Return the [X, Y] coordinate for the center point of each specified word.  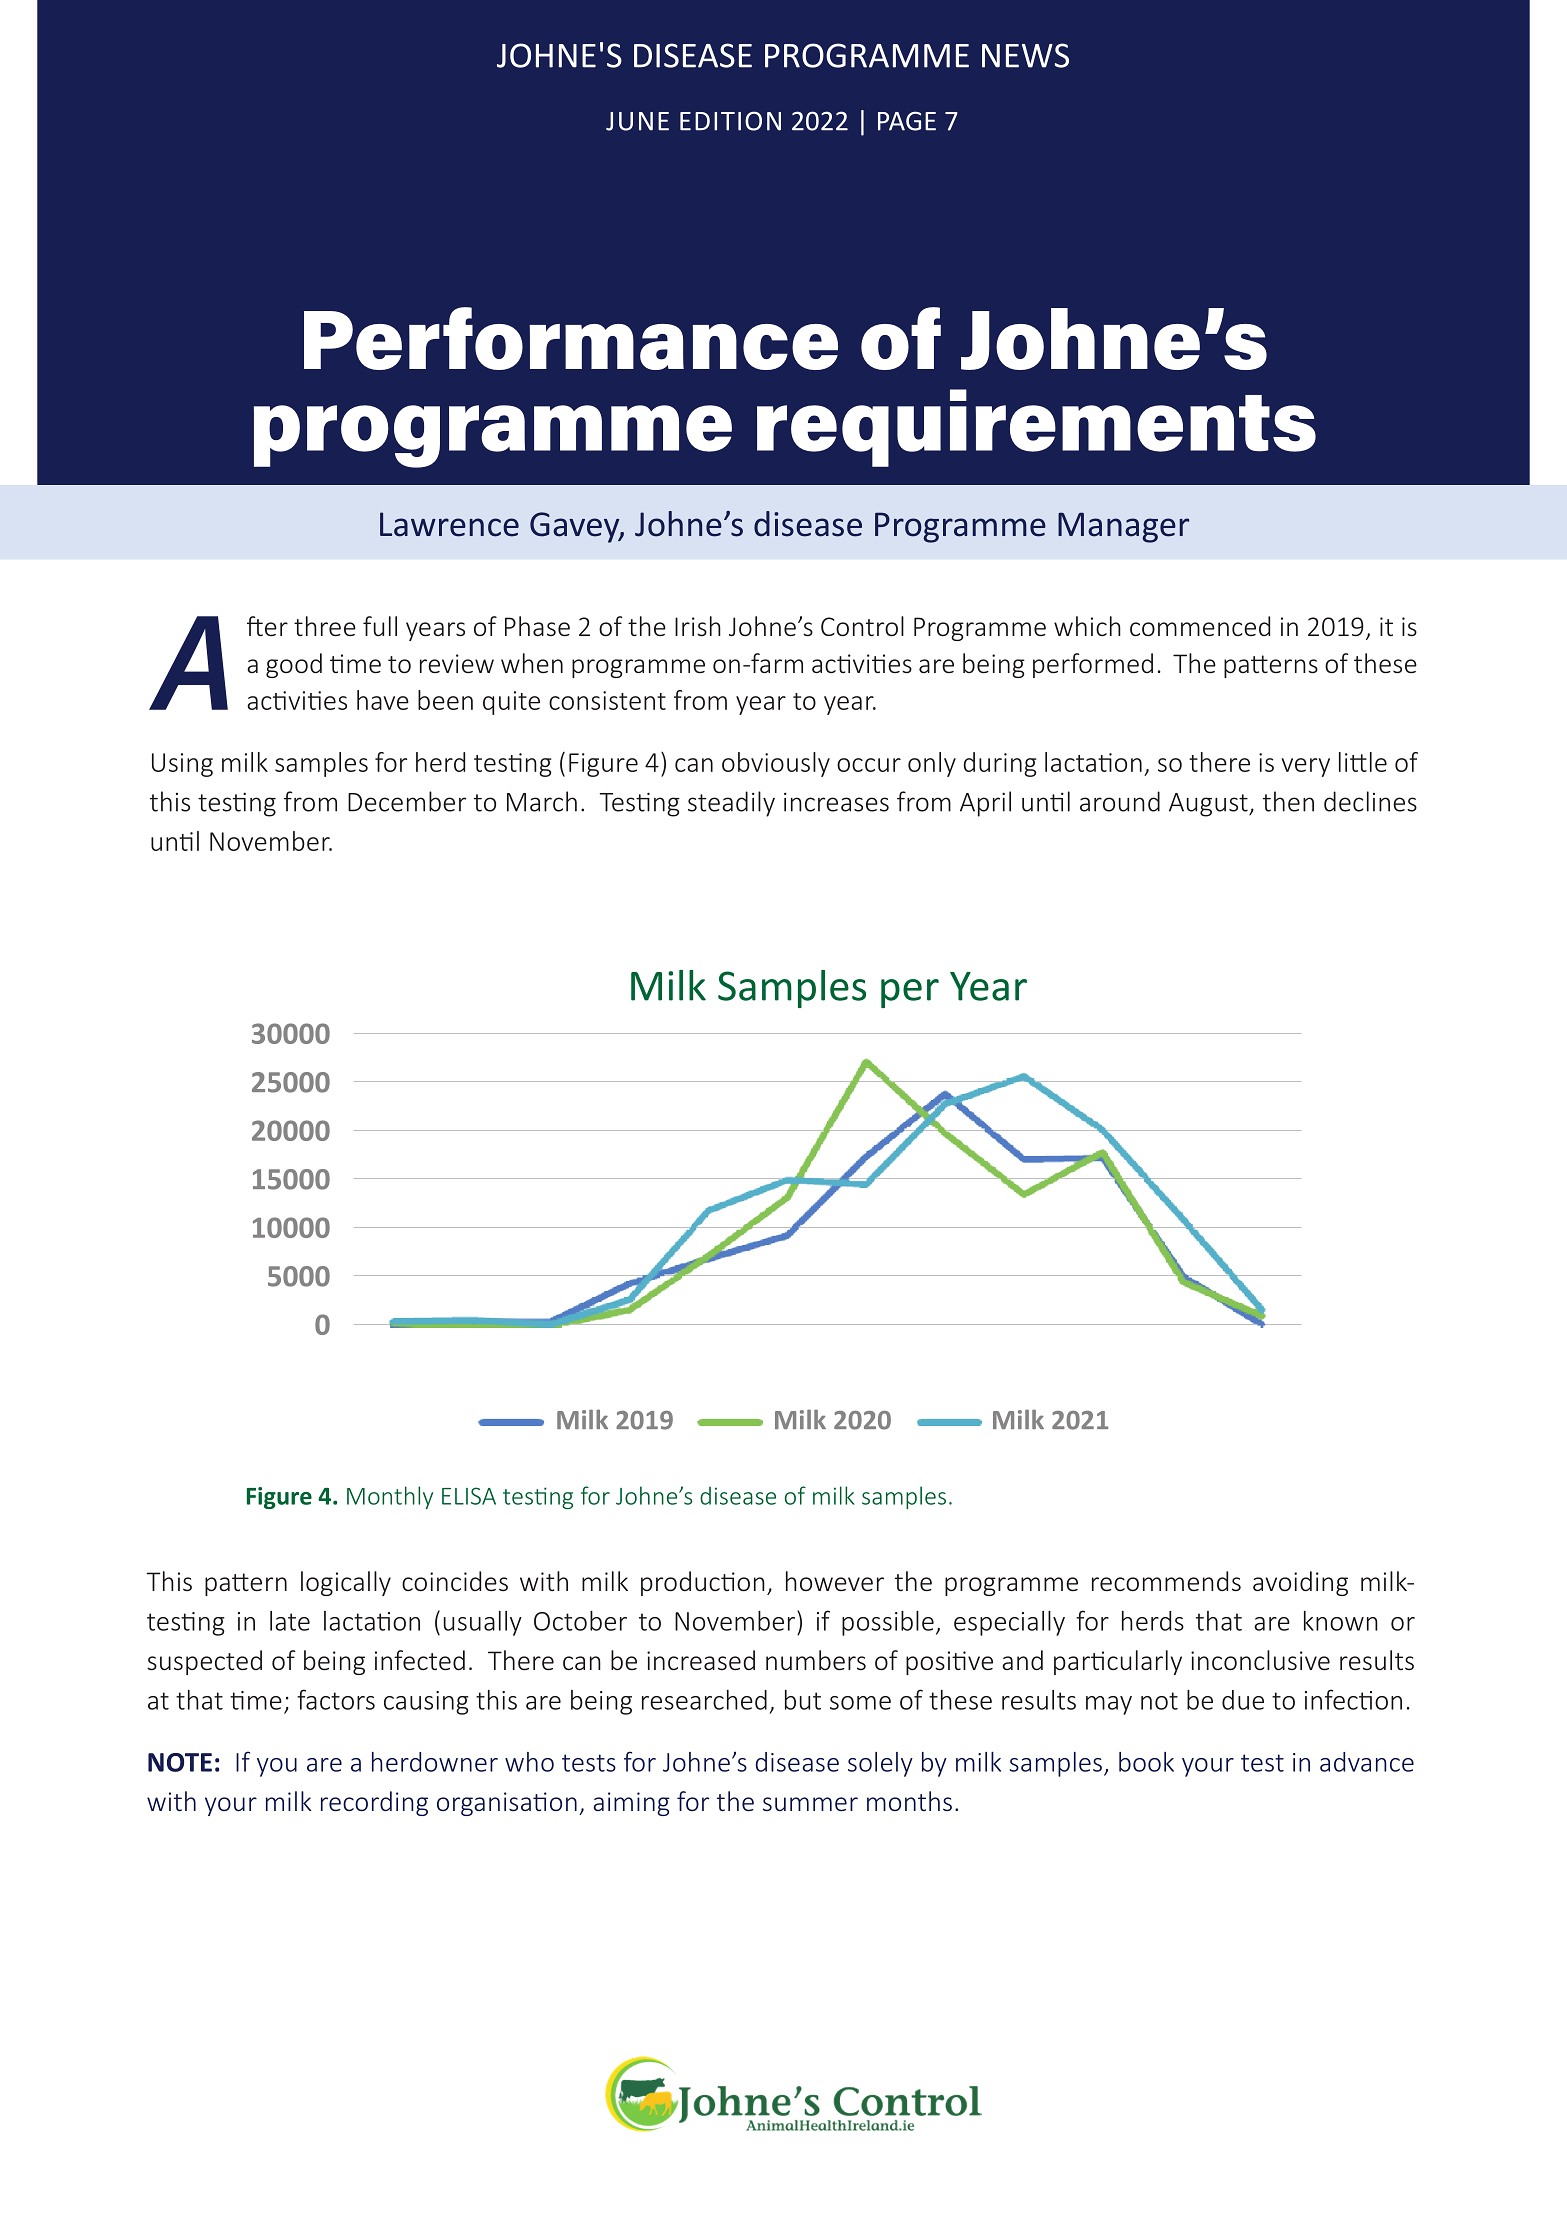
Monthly [390, 1497]
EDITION [730, 121]
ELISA [469, 1496]
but [803, 1700]
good [294, 665]
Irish [698, 626]
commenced [1200, 626]
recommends [1166, 1581]
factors [336, 1699]
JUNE [637, 121]
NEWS [1025, 55]
